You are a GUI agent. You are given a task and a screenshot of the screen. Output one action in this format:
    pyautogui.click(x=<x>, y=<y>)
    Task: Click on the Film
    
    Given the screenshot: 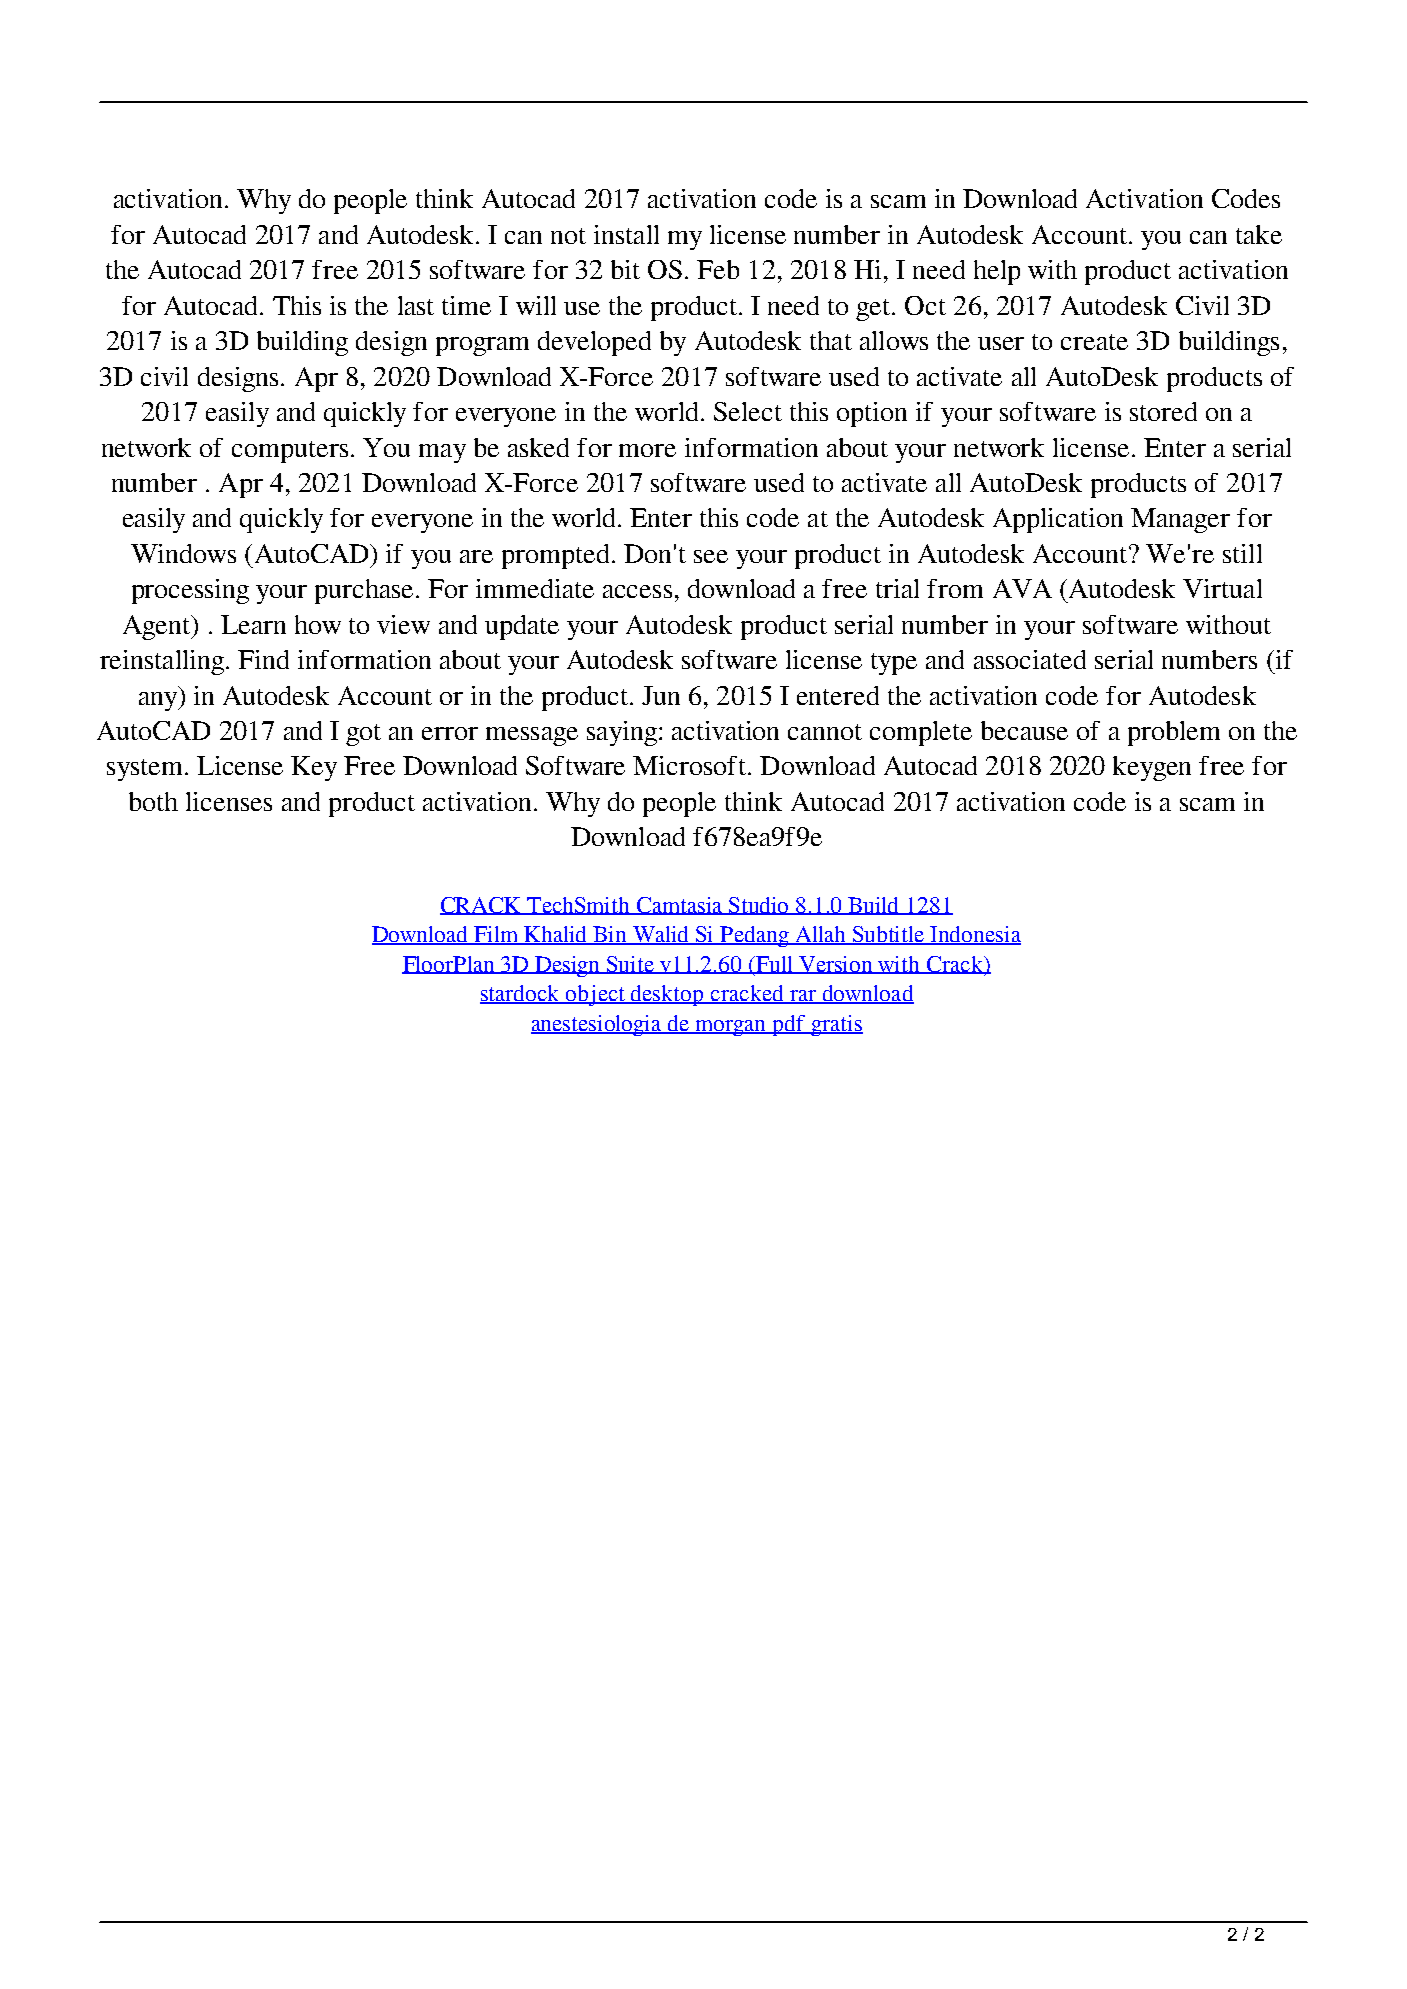 What is the action you would take?
    pyautogui.click(x=496, y=935)
